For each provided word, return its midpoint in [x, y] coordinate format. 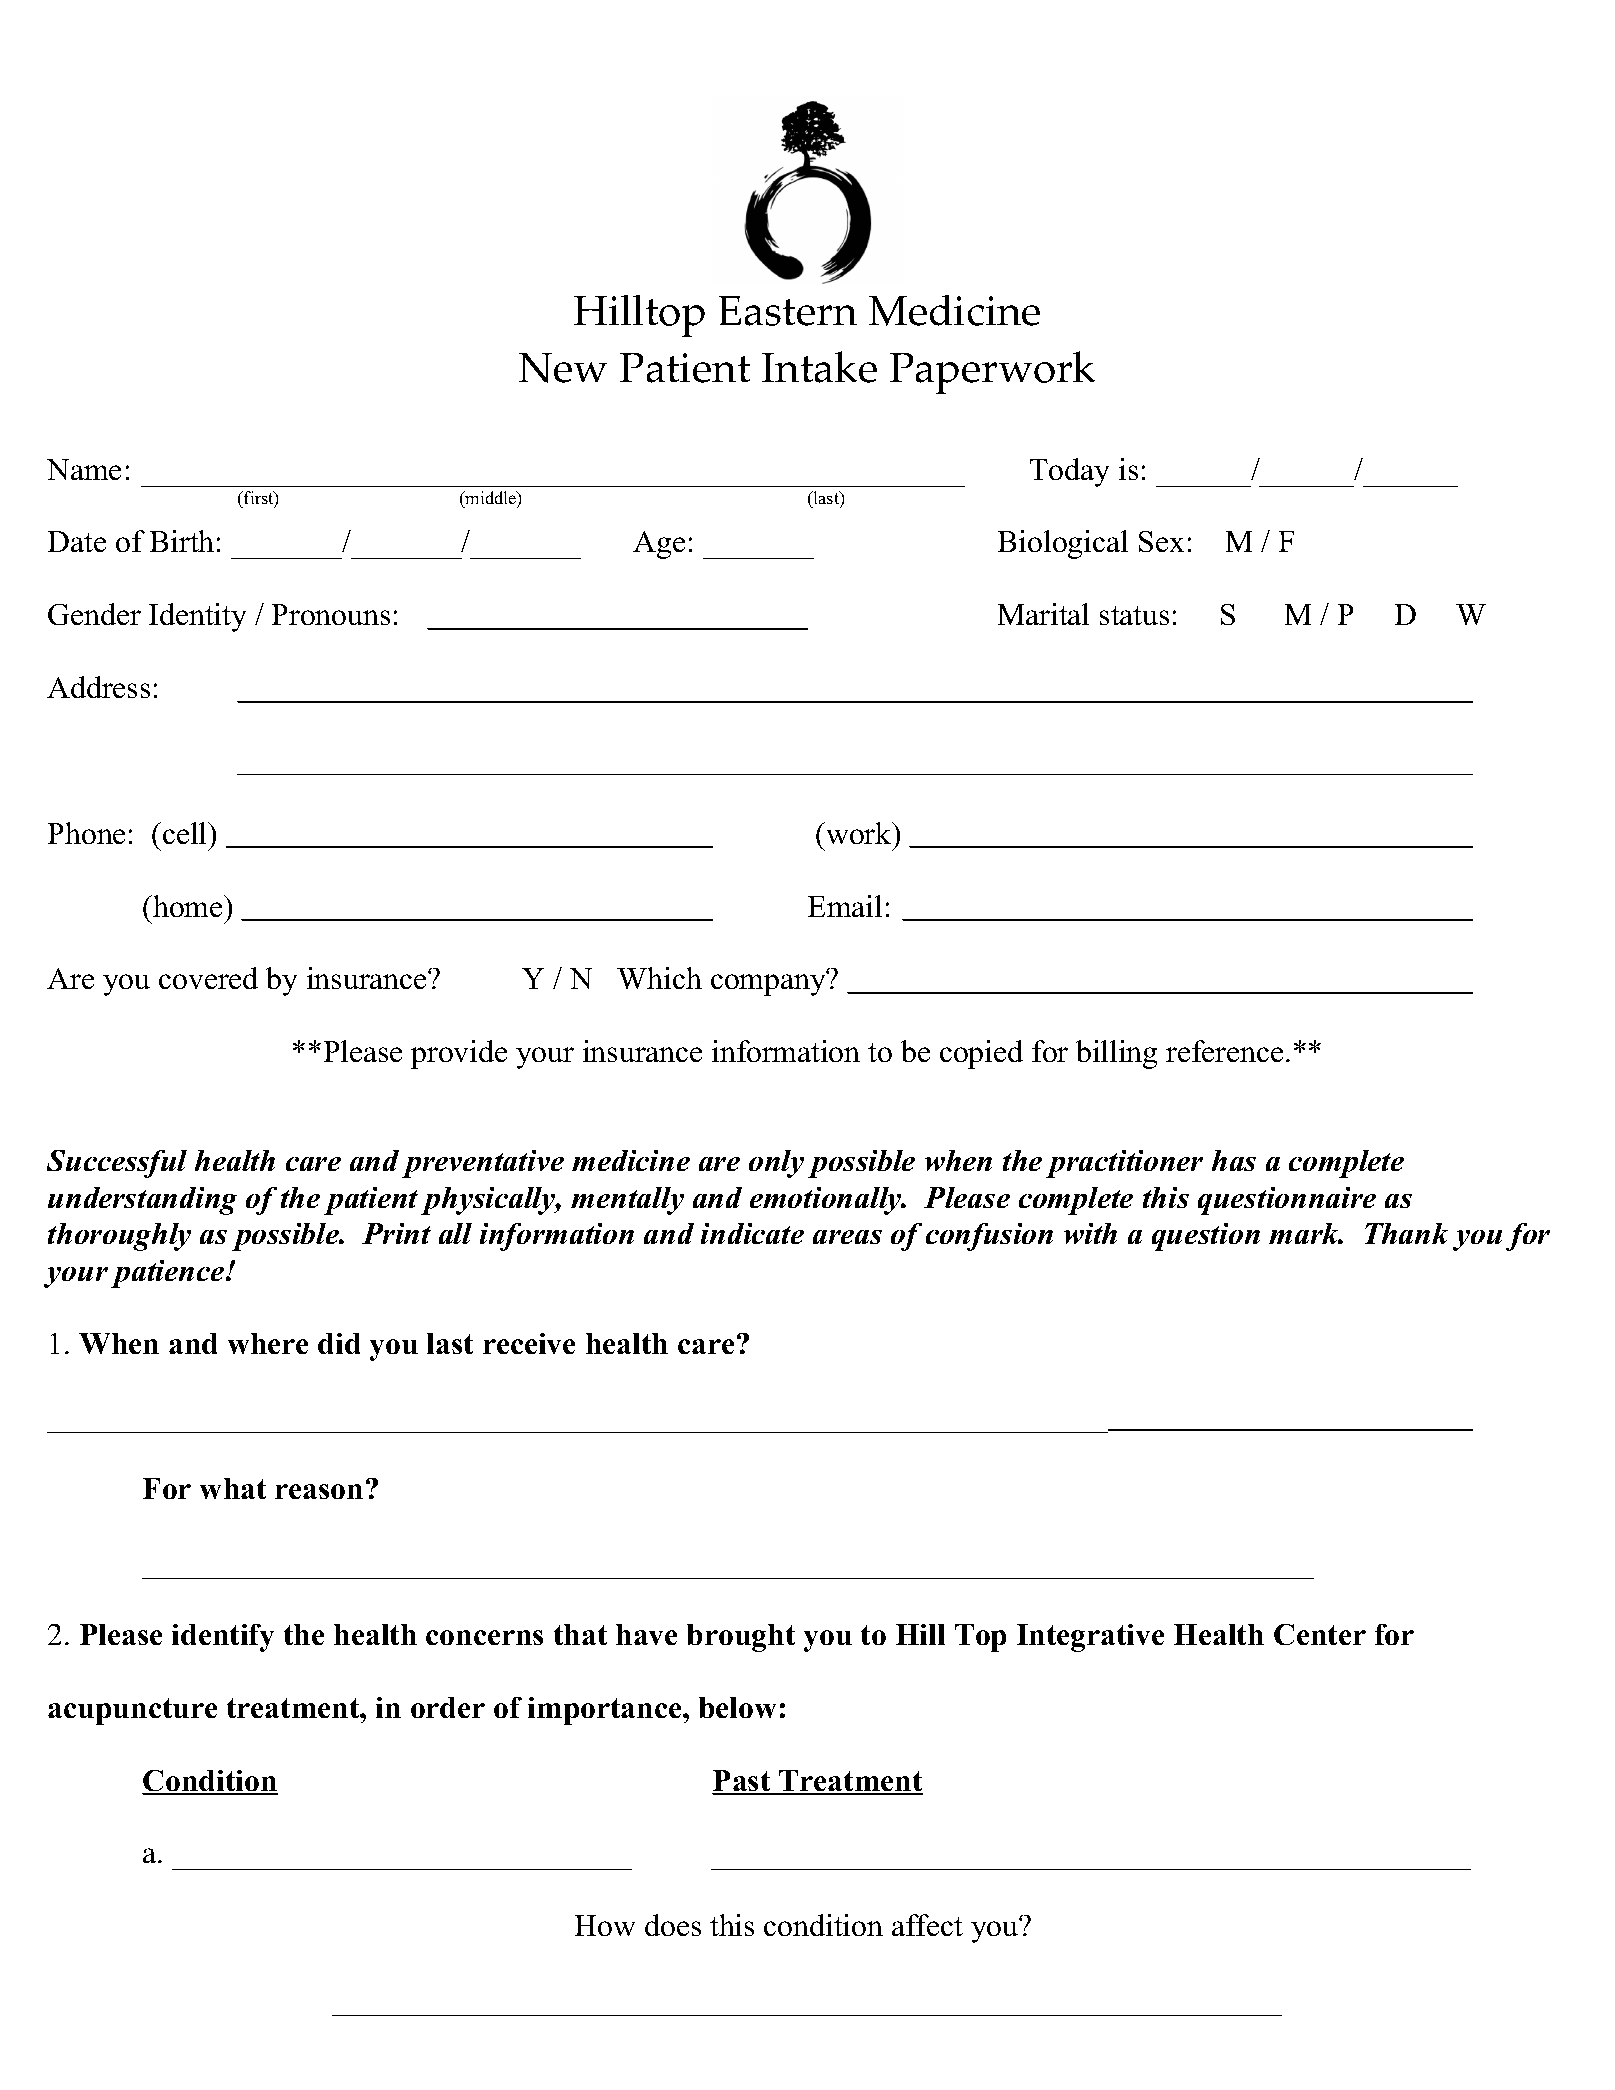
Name [84, 469]
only [776, 1164]
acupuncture [132, 1711]
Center [1320, 1634]
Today [1069, 472]
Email [845, 906]
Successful [117, 1164]
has [1234, 1160]
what [233, 1488]
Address [98, 687]
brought [741, 1638]
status [1134, 615]
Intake [819, 367]
